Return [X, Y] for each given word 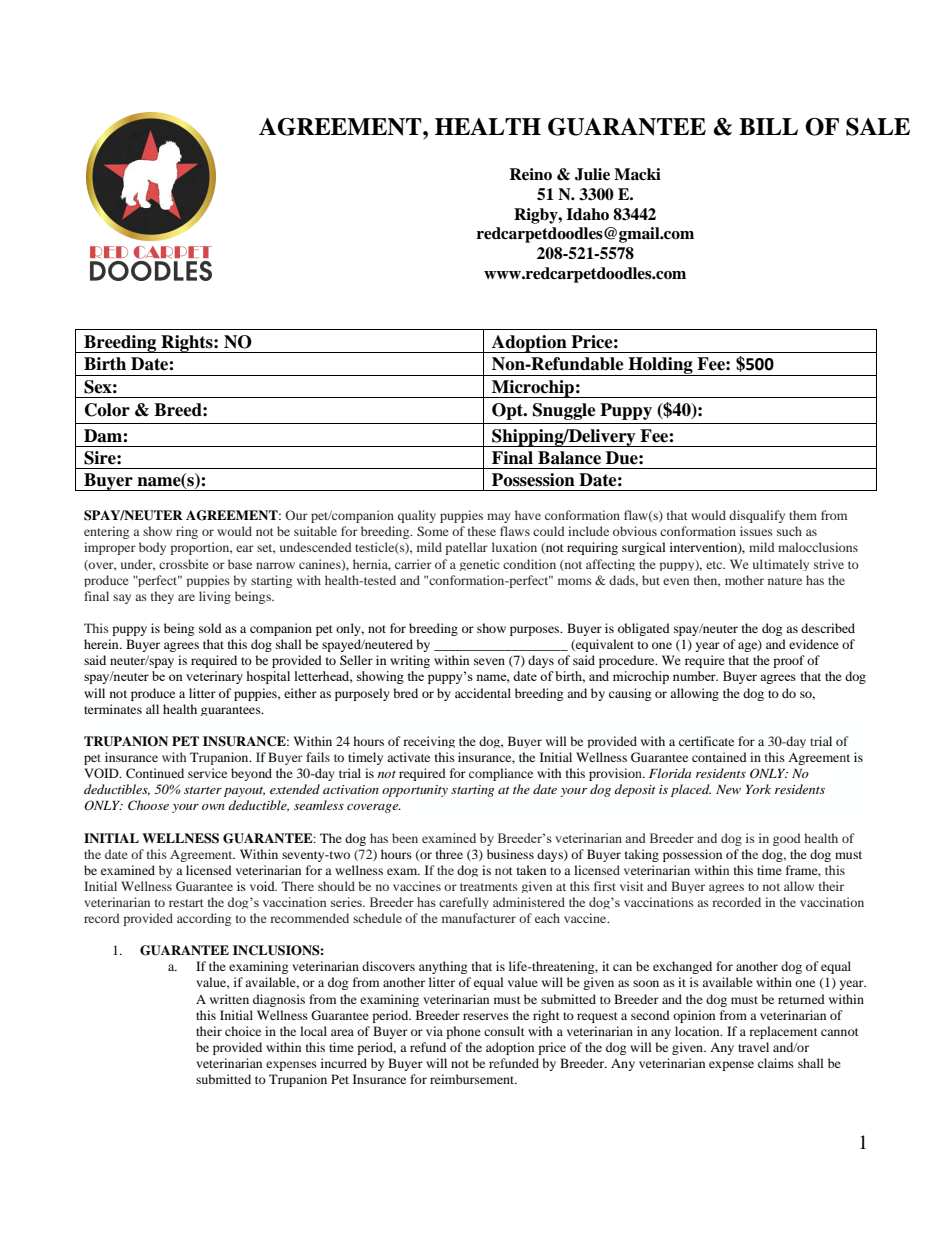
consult [504, 1031]
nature [785, 581]
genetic [479, 565]
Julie [592, 174]
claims [776, 1063]
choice [243, 1031]
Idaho [587, 214]
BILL [768, 126]
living [215, 597]
